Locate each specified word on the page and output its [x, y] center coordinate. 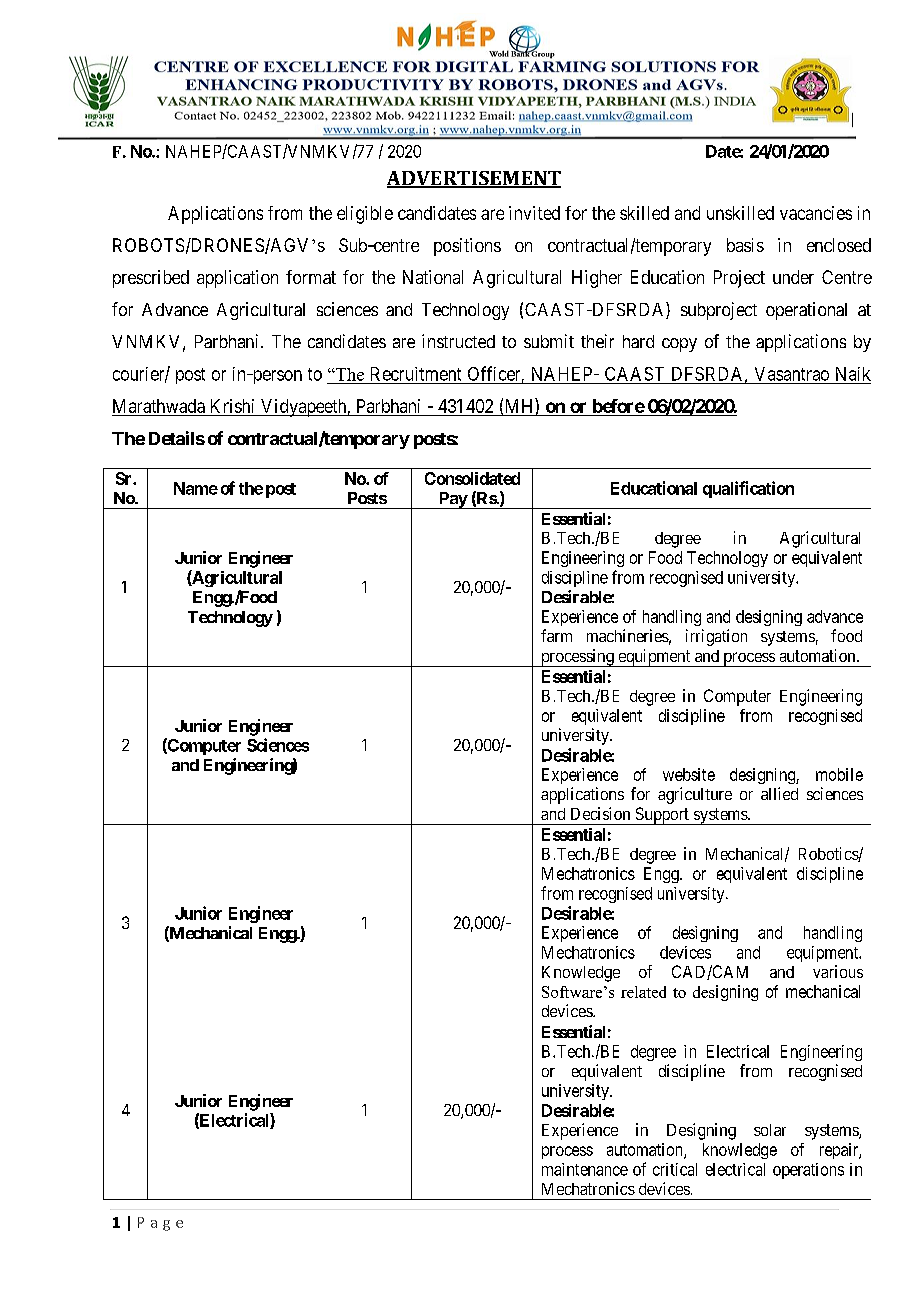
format [311, 277]
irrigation [716, 637]
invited [534, 213]
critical [675, 1169]
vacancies [816, 213]
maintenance [585, 1169]
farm [556, 635]
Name [196, 488]
